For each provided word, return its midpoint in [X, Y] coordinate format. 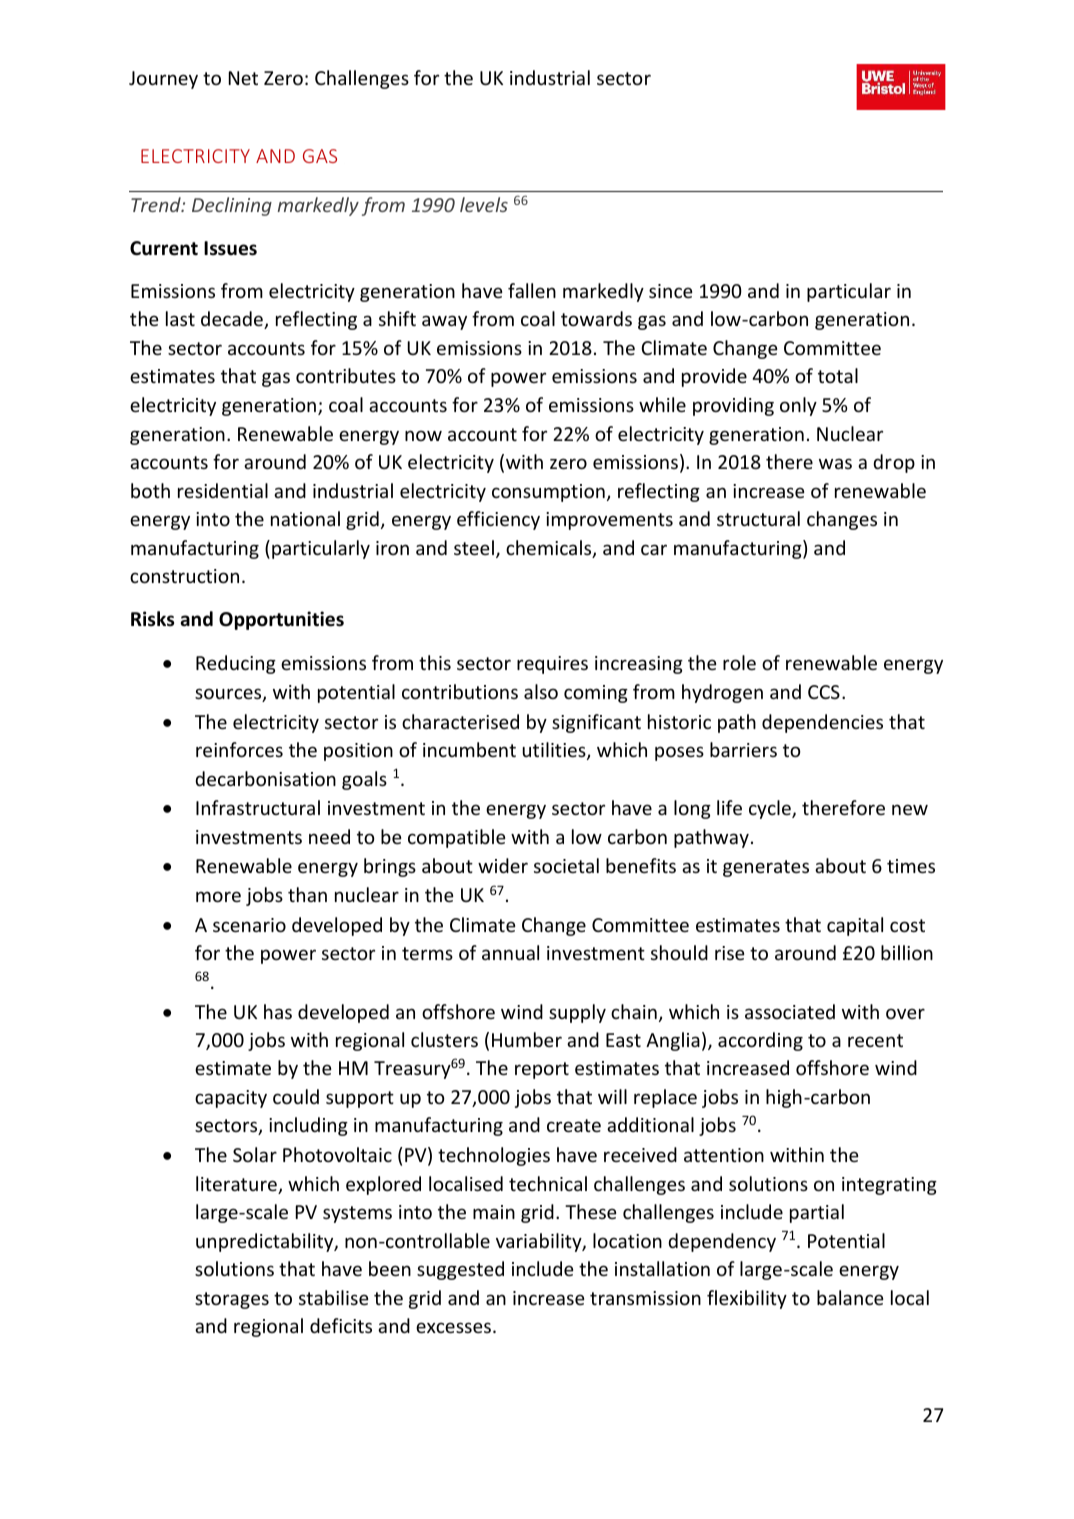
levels [484, 204]
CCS [824, 692]
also [541, 691]
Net [243, 78]
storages [232, 1300]
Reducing [236, 664]
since [671, 291]
